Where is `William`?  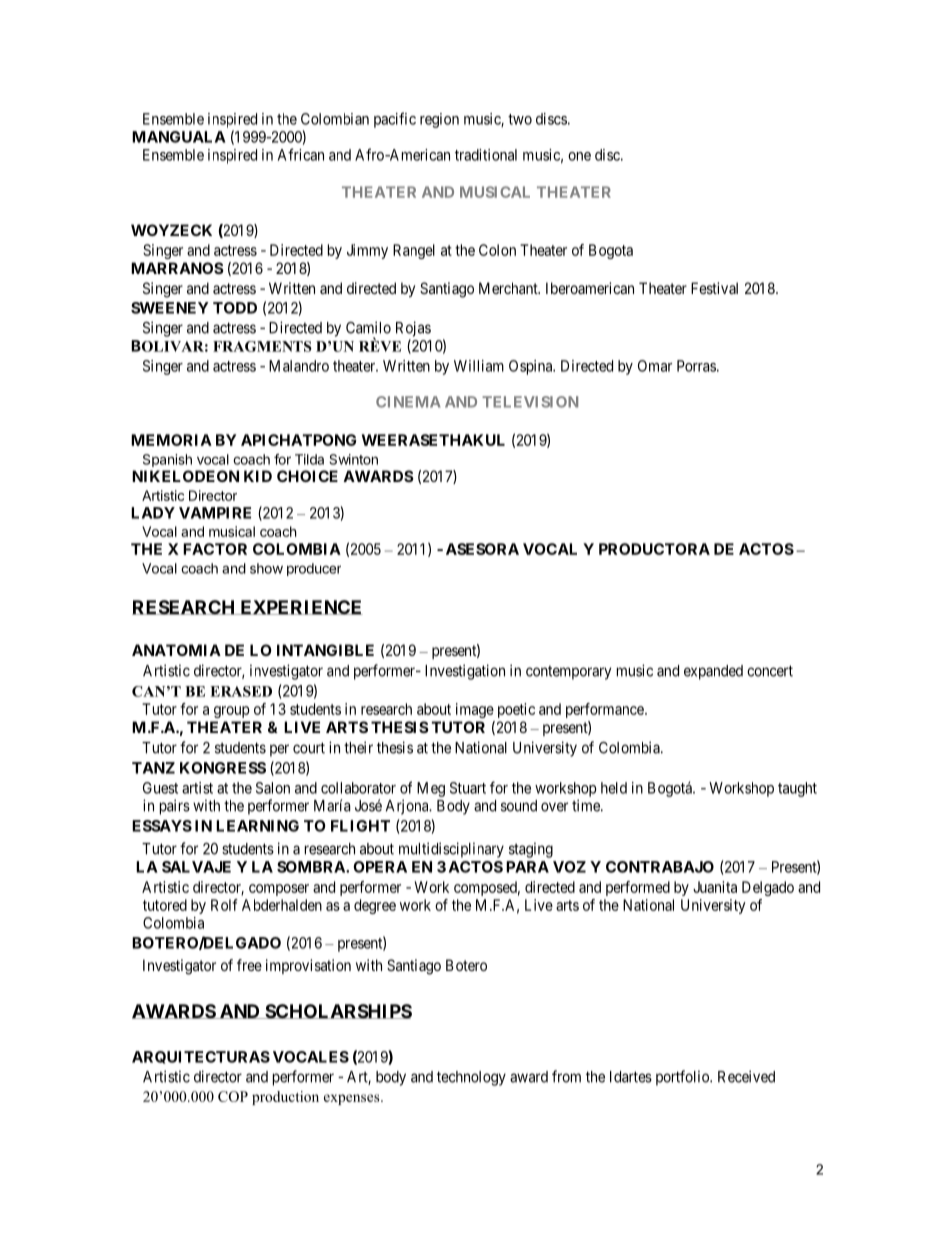
William is located at coordinates (479, 366).
